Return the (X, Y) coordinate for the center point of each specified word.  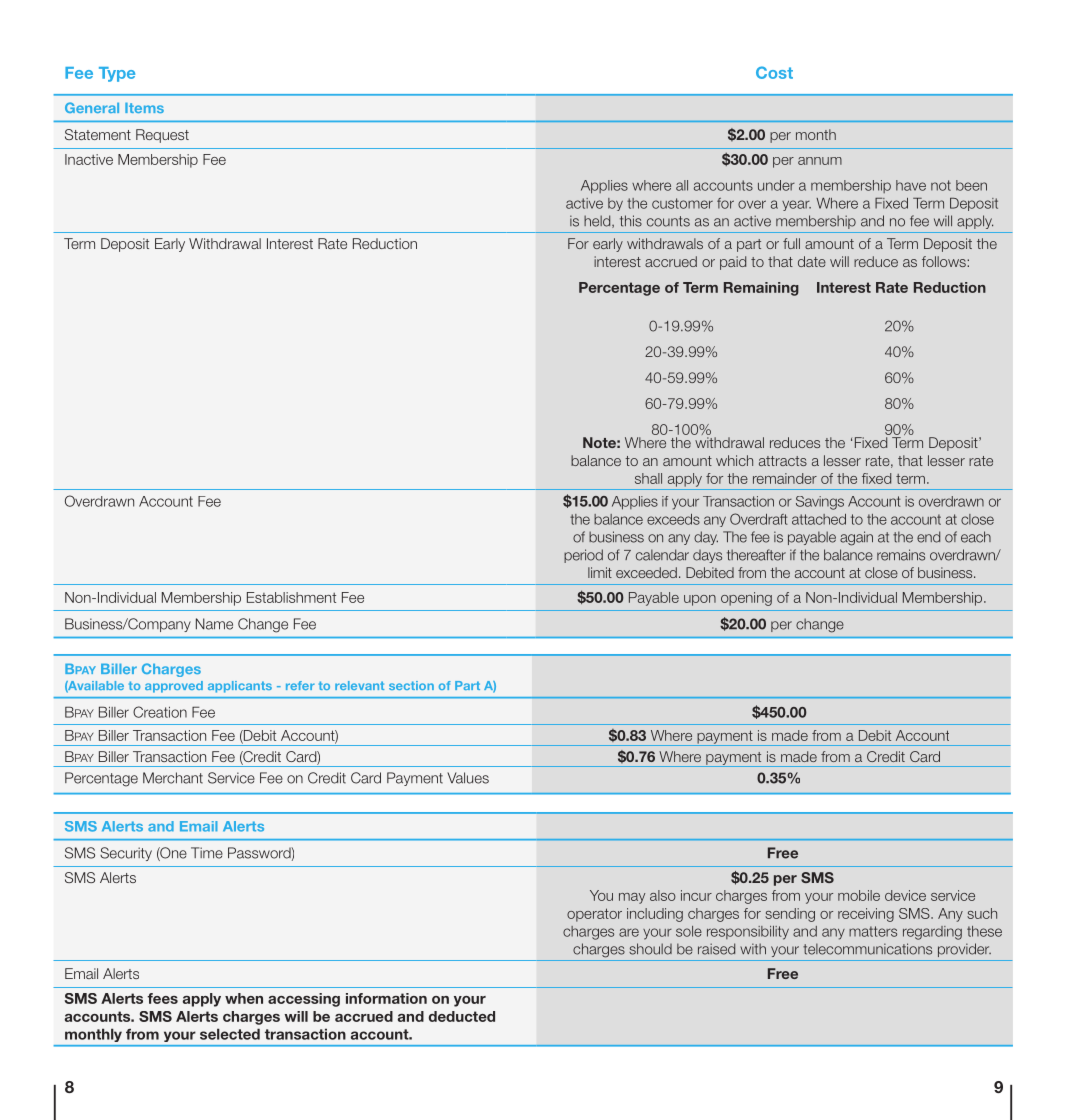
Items (144, 108)
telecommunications (867, 949)
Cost (774, 72)
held (598, 221)
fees (162, 998)
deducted (462, 1016)
